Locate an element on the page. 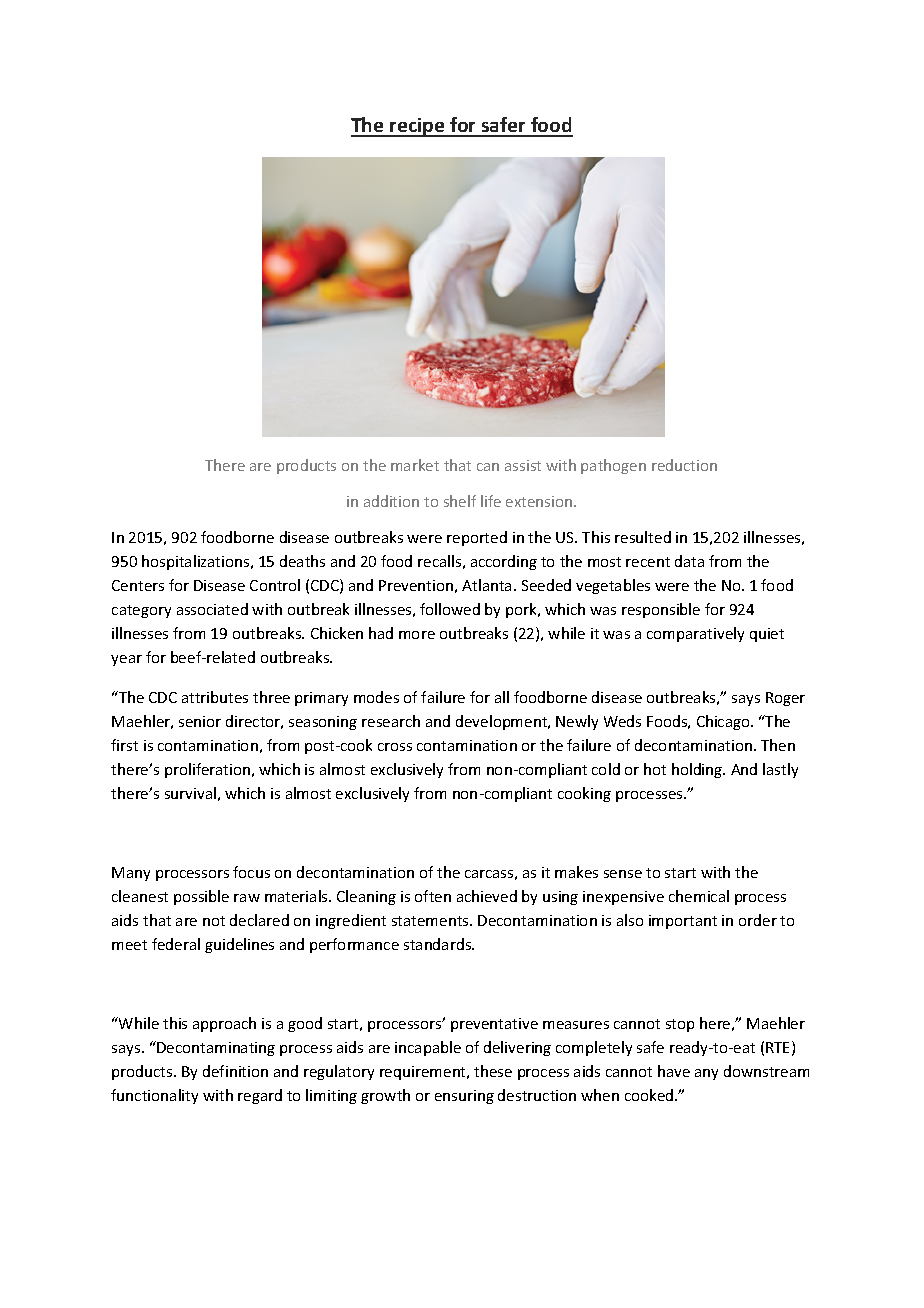  reduction is located at coordinates (684, 465).
